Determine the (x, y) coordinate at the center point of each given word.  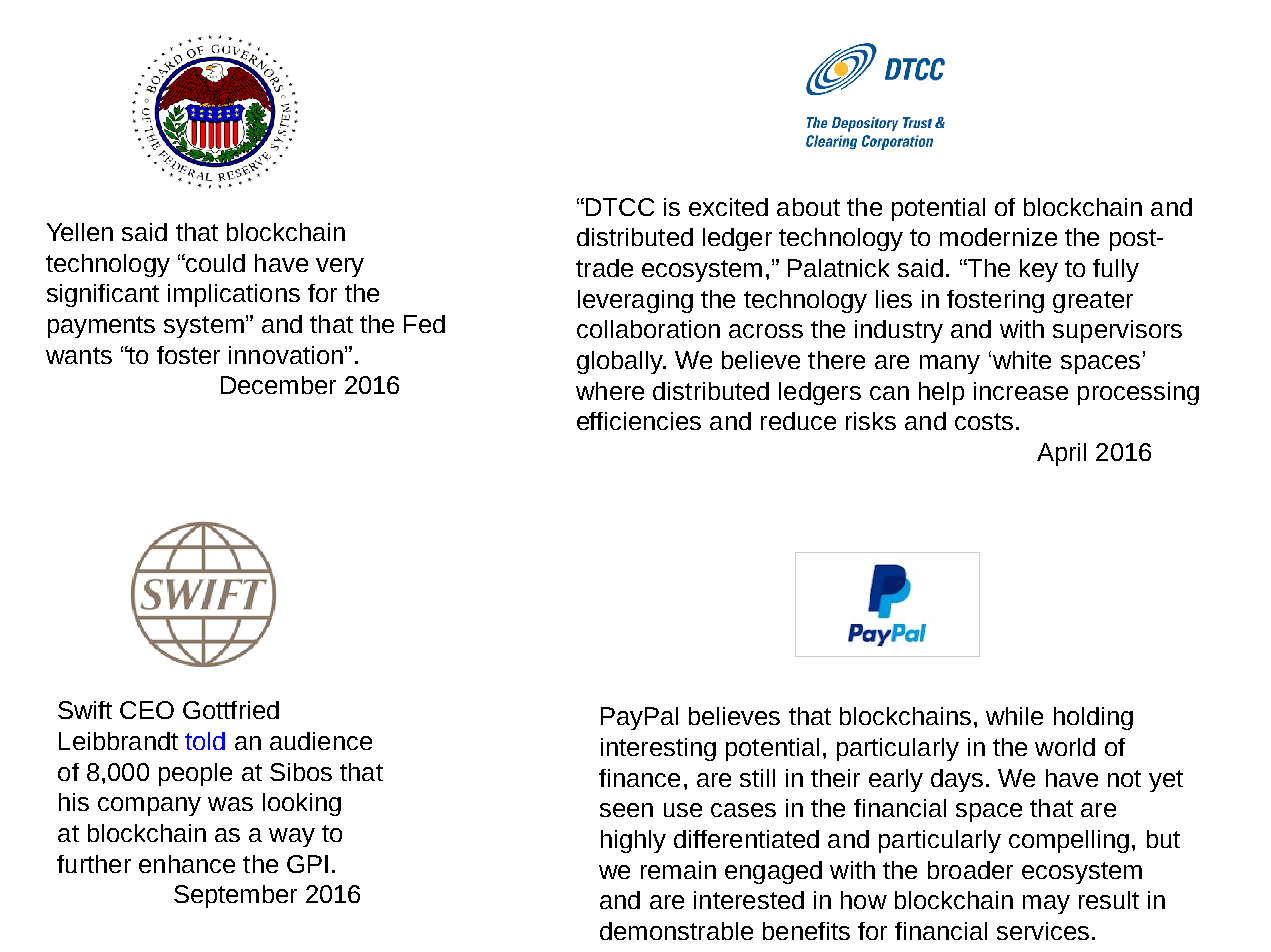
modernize (998, 237)
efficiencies (639, 421)
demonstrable (676, 931)
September (235, 896)
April (1061, 454)
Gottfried (231, 710)
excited (728, 207)
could (214, 263)
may (1046, 904)
